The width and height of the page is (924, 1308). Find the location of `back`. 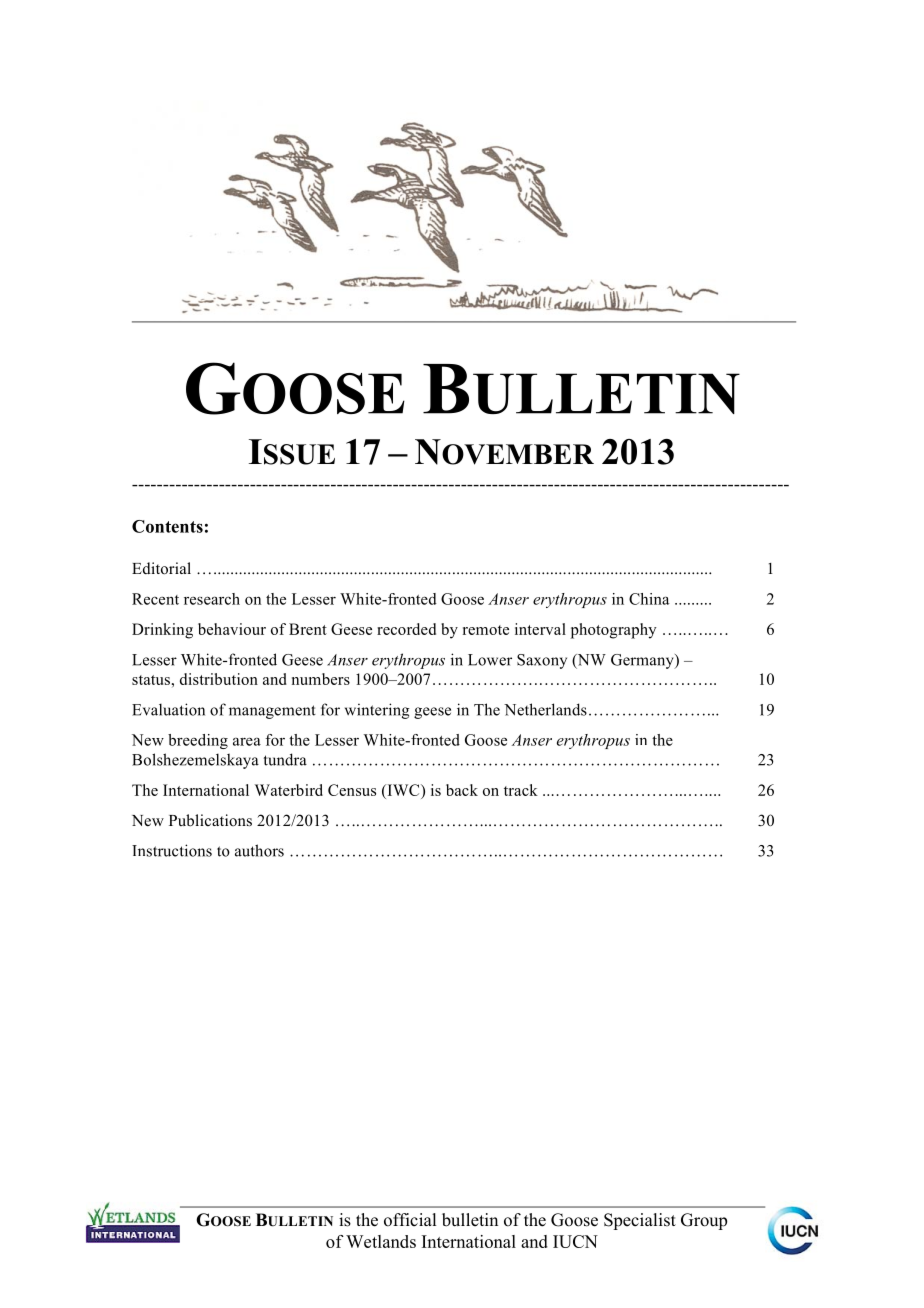

back is located at coordinates (462, 790).
